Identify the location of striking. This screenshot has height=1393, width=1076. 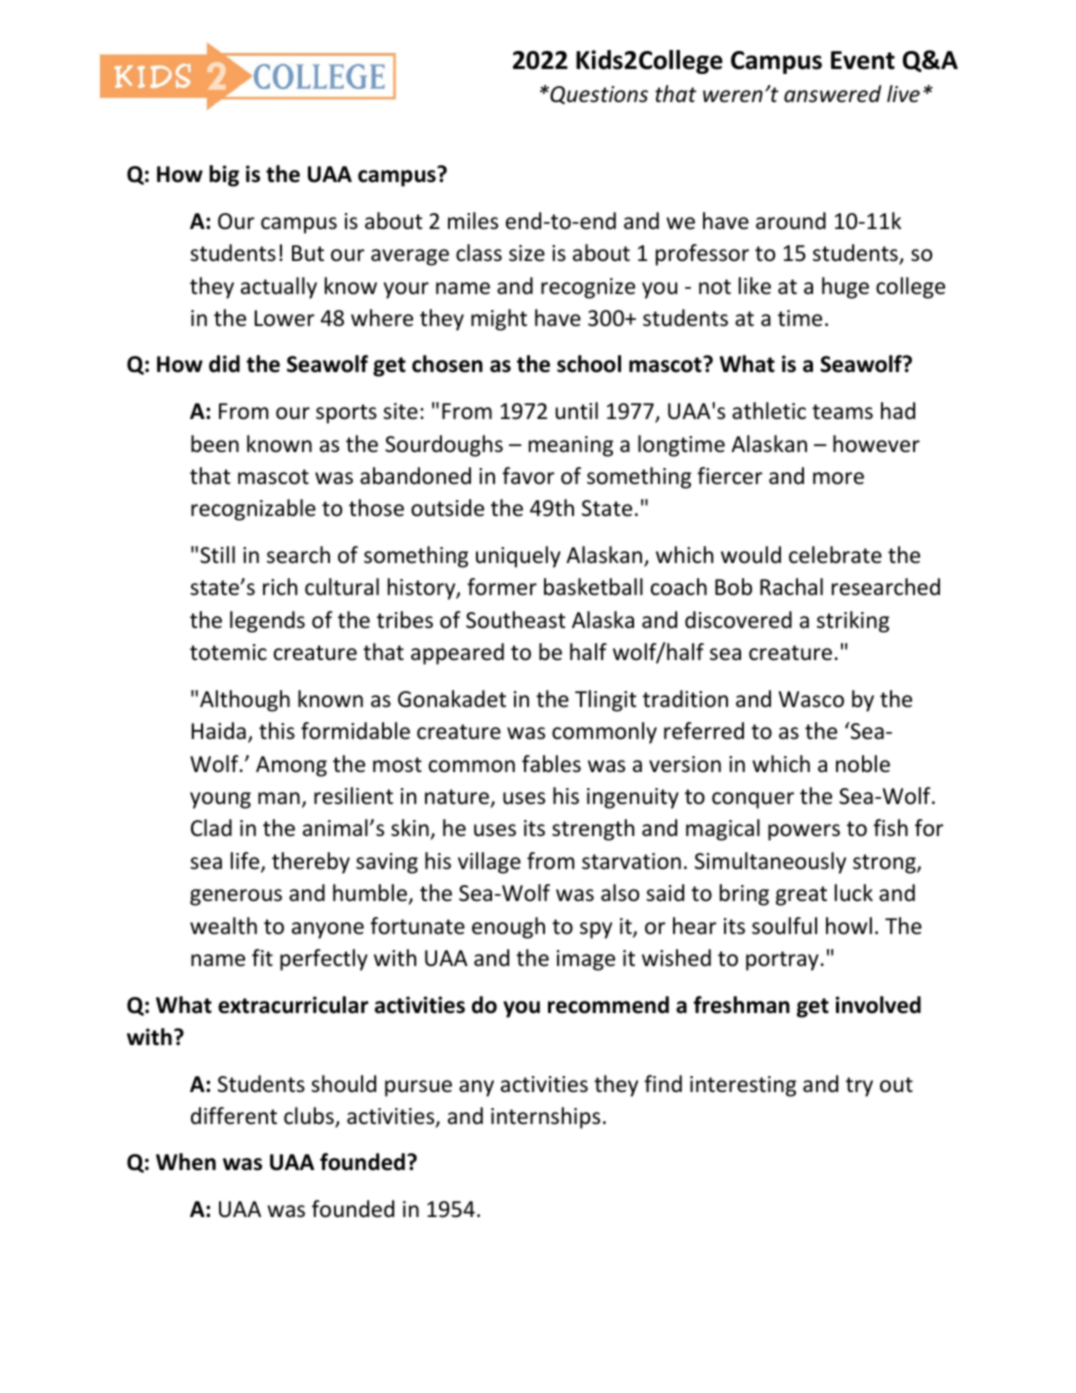
(853, 622).
